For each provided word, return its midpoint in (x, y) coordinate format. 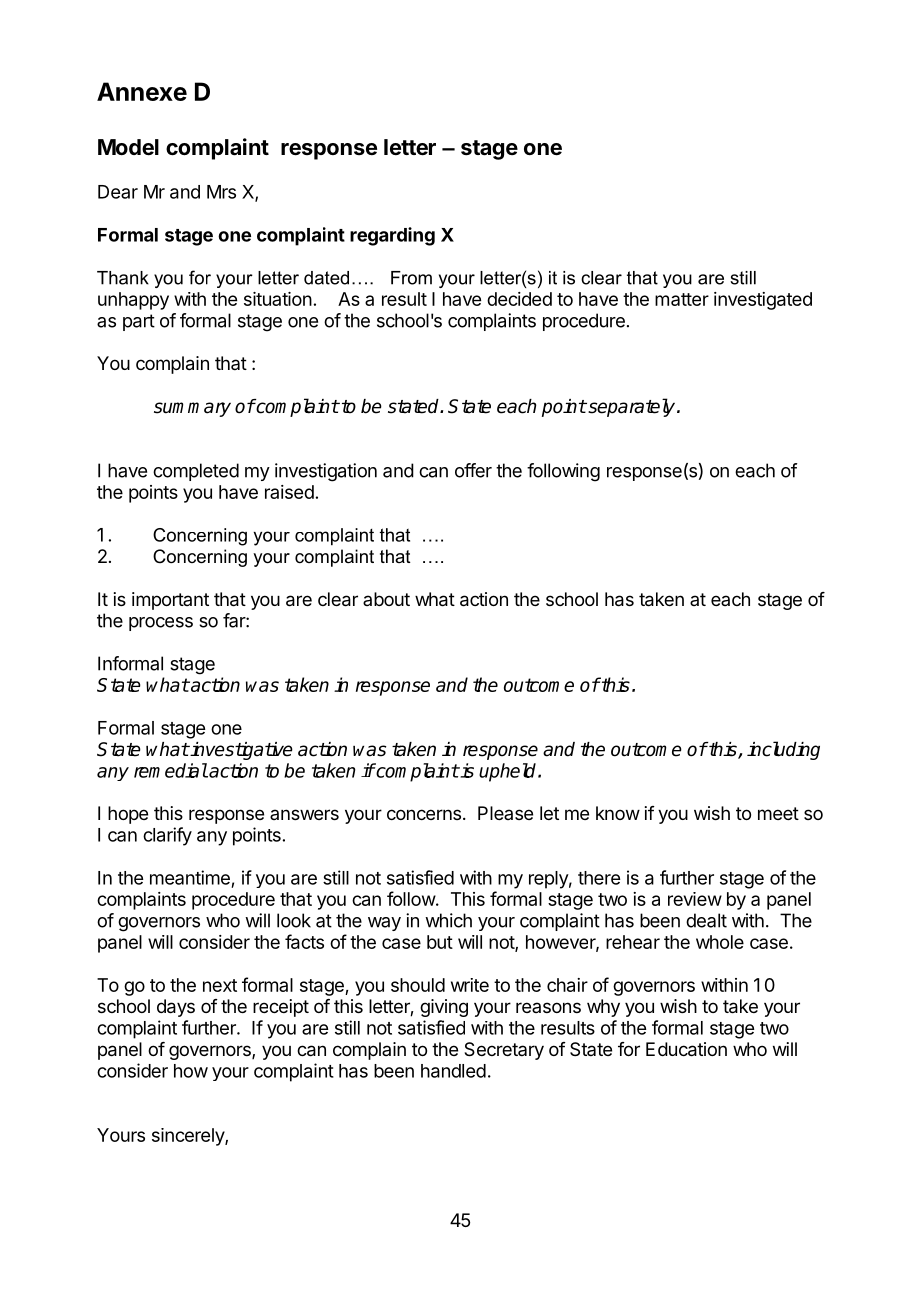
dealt (706, 920)
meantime (190, 877)
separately (632, 407)
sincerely (189, 1137)
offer (473, 470)
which (448, 920)
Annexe (142, 91)
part (139, 322)
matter (682, 299)
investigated (763, 301)
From (411, 278)
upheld (509, 772)
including (783, 750)
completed (196, 472)
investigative (241, 751)
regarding (392, 236)
